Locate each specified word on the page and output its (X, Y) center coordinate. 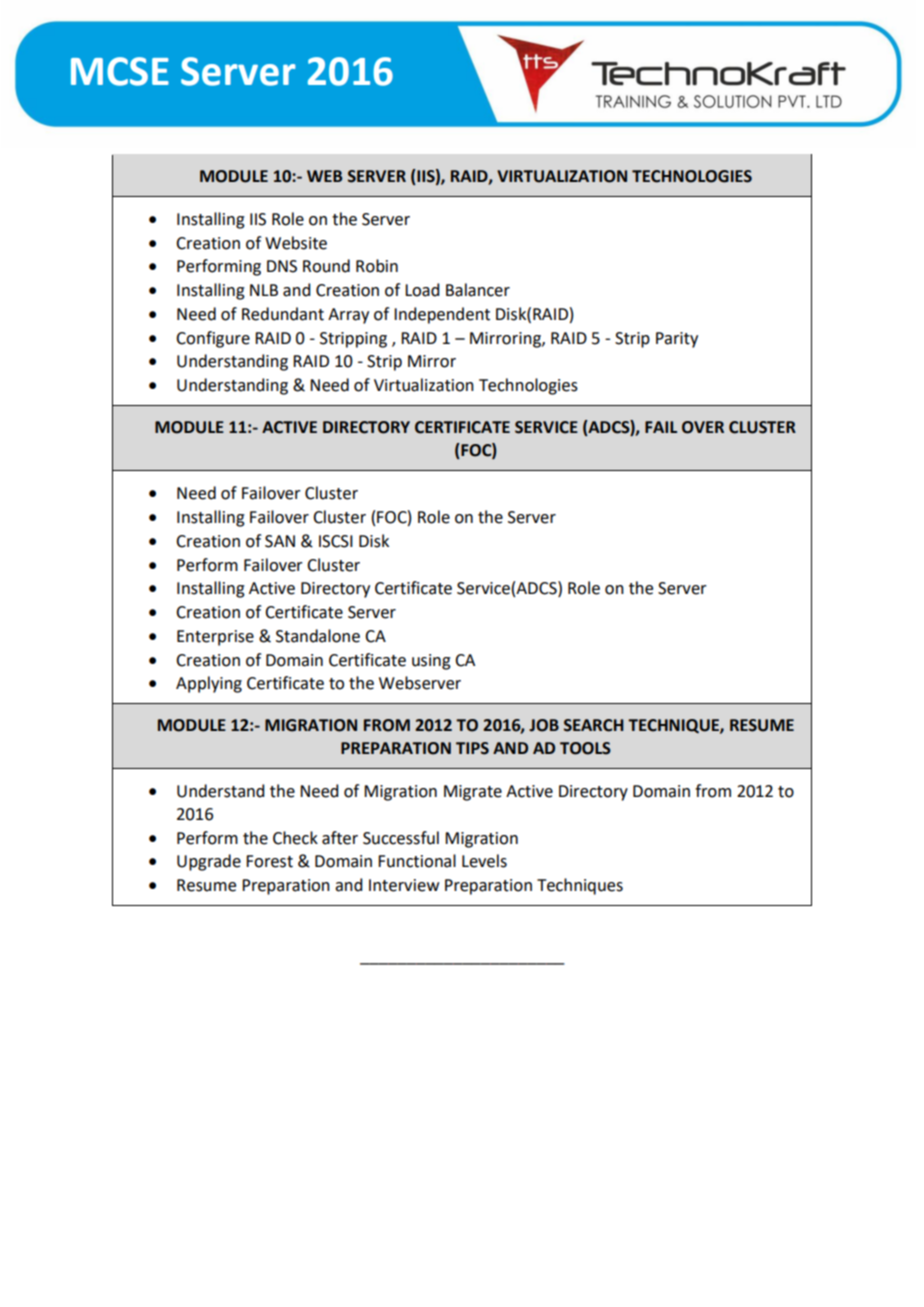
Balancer (478, 290)
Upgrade (209, 862)
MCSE (120, 71)
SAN (280, 541)
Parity (677, 340)
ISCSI (336, 541)
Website (296, 243)
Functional (417, 861)
